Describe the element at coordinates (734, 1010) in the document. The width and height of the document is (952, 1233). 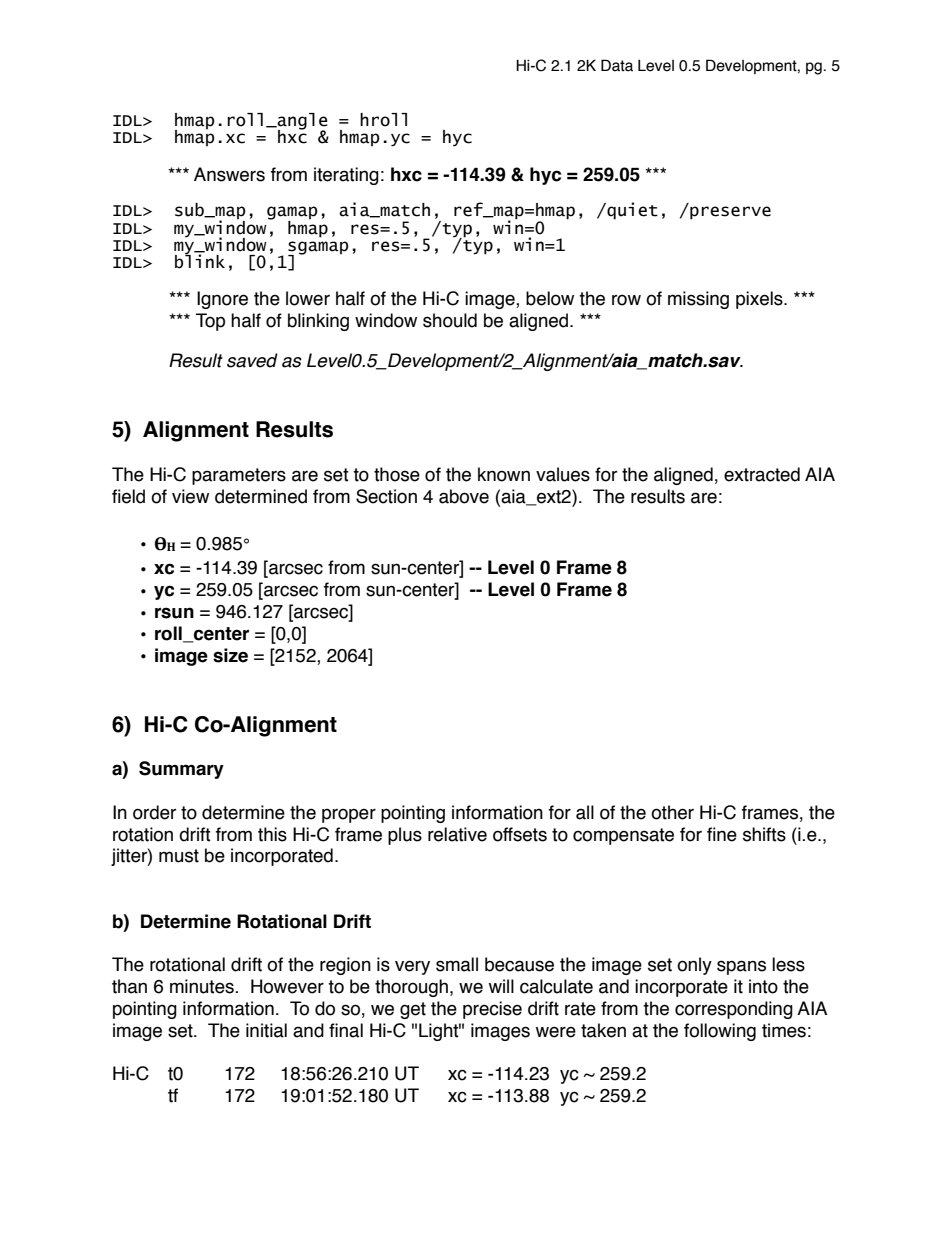
I see `corresponding` at that location.
